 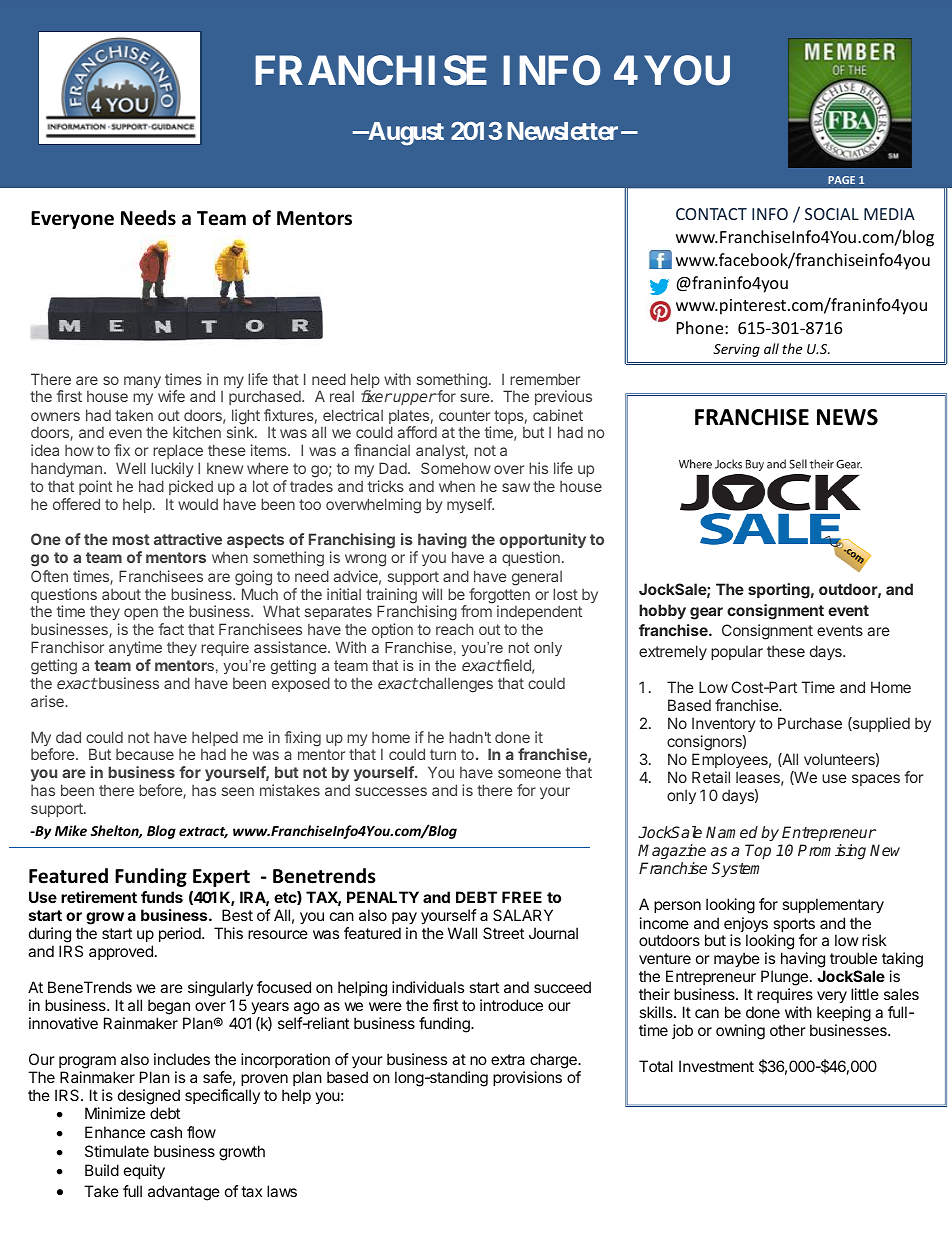 What do you see at coordinates (464, 415) in the image?
I see `counter` at bounding box center [464, 415].
